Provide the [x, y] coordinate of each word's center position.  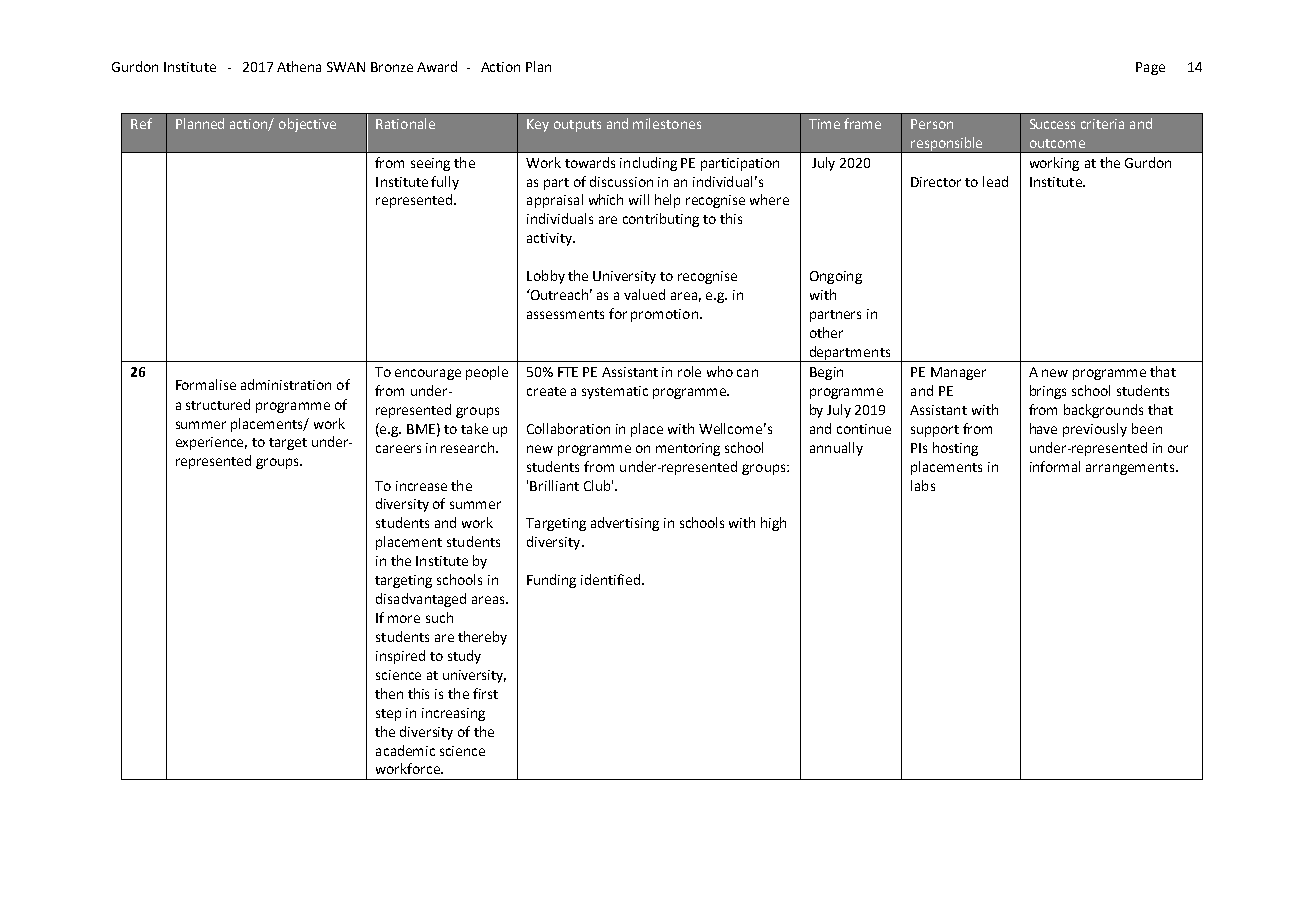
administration [286, 384]
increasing [453, 714]
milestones [667, 123]
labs [923, 485]
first [485, 693]
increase [421, 486]
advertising [625, 524]
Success [1052, 124]
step [388, 715]
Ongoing [836, 277]
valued [644, 294]
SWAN [346, 67]
